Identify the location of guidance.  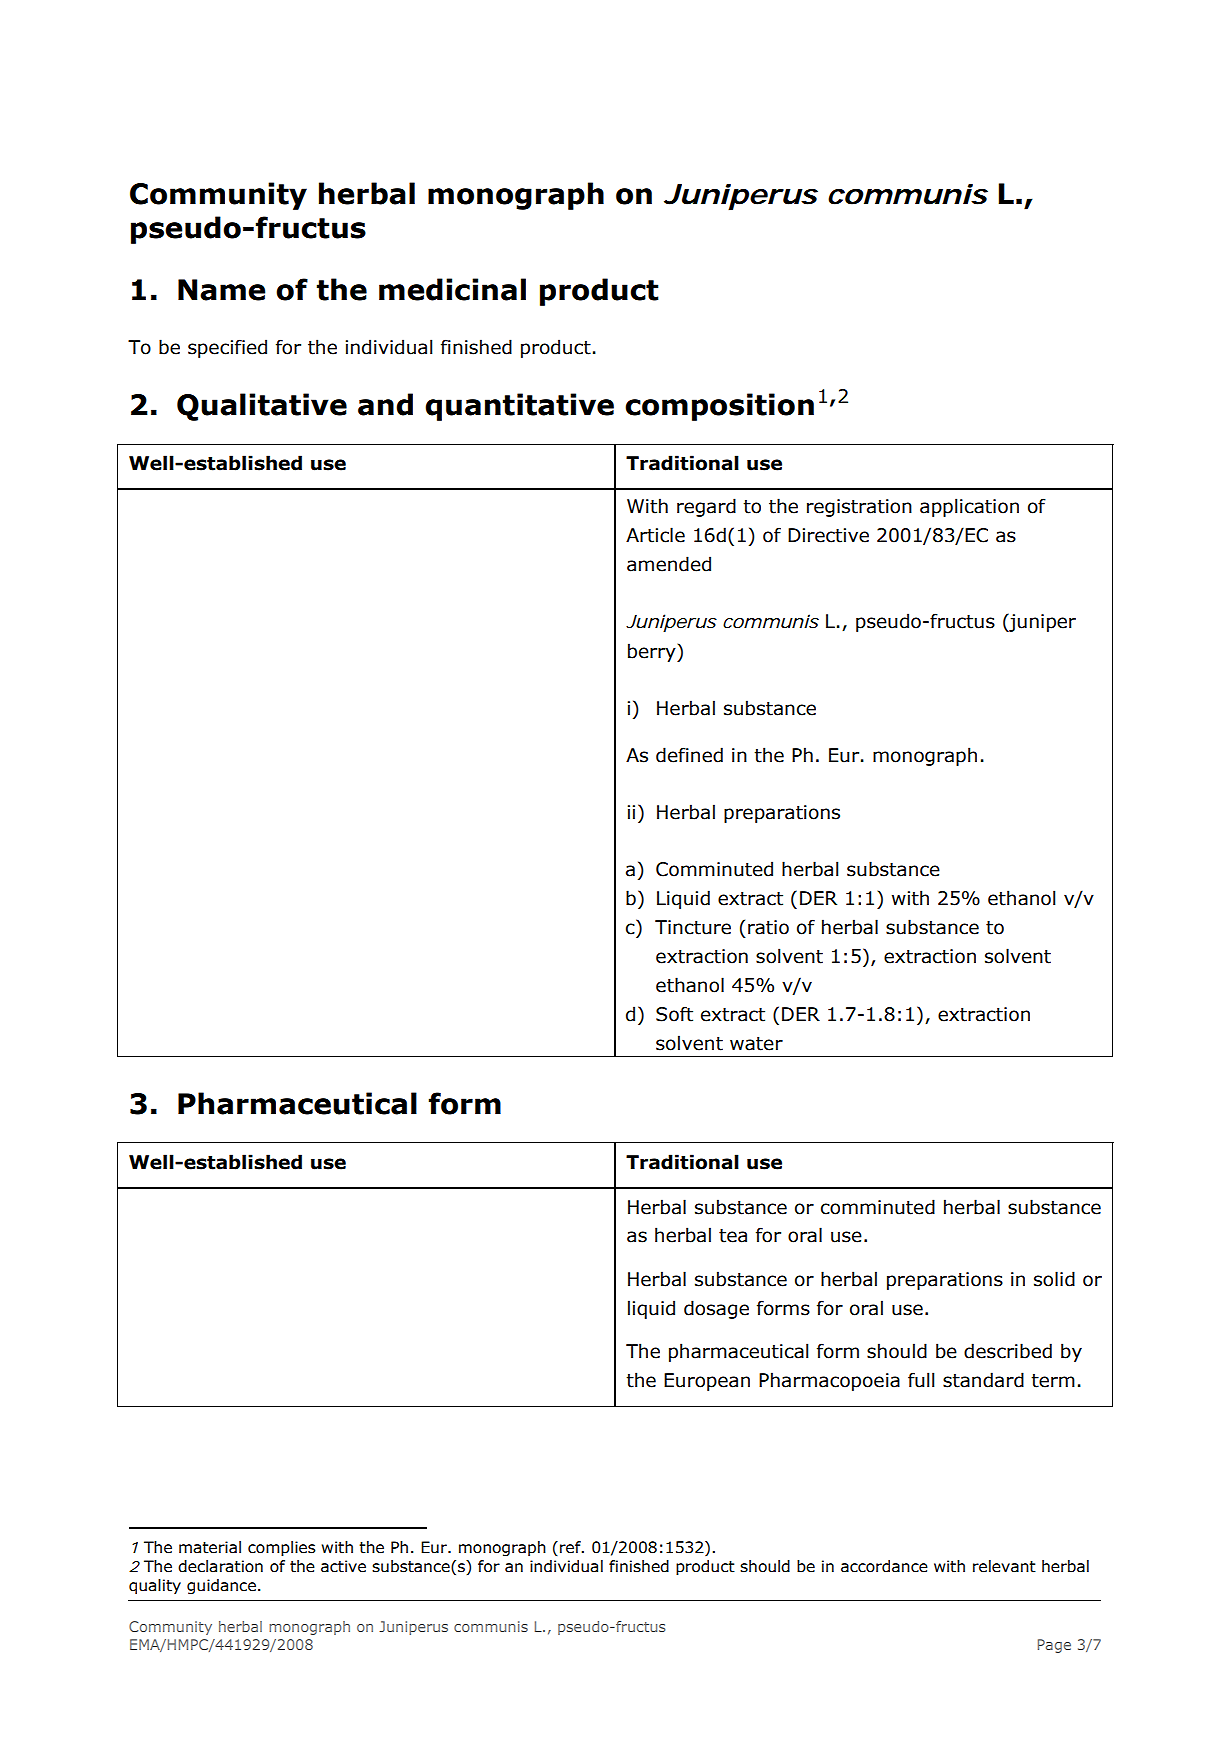
(221, 1586).
